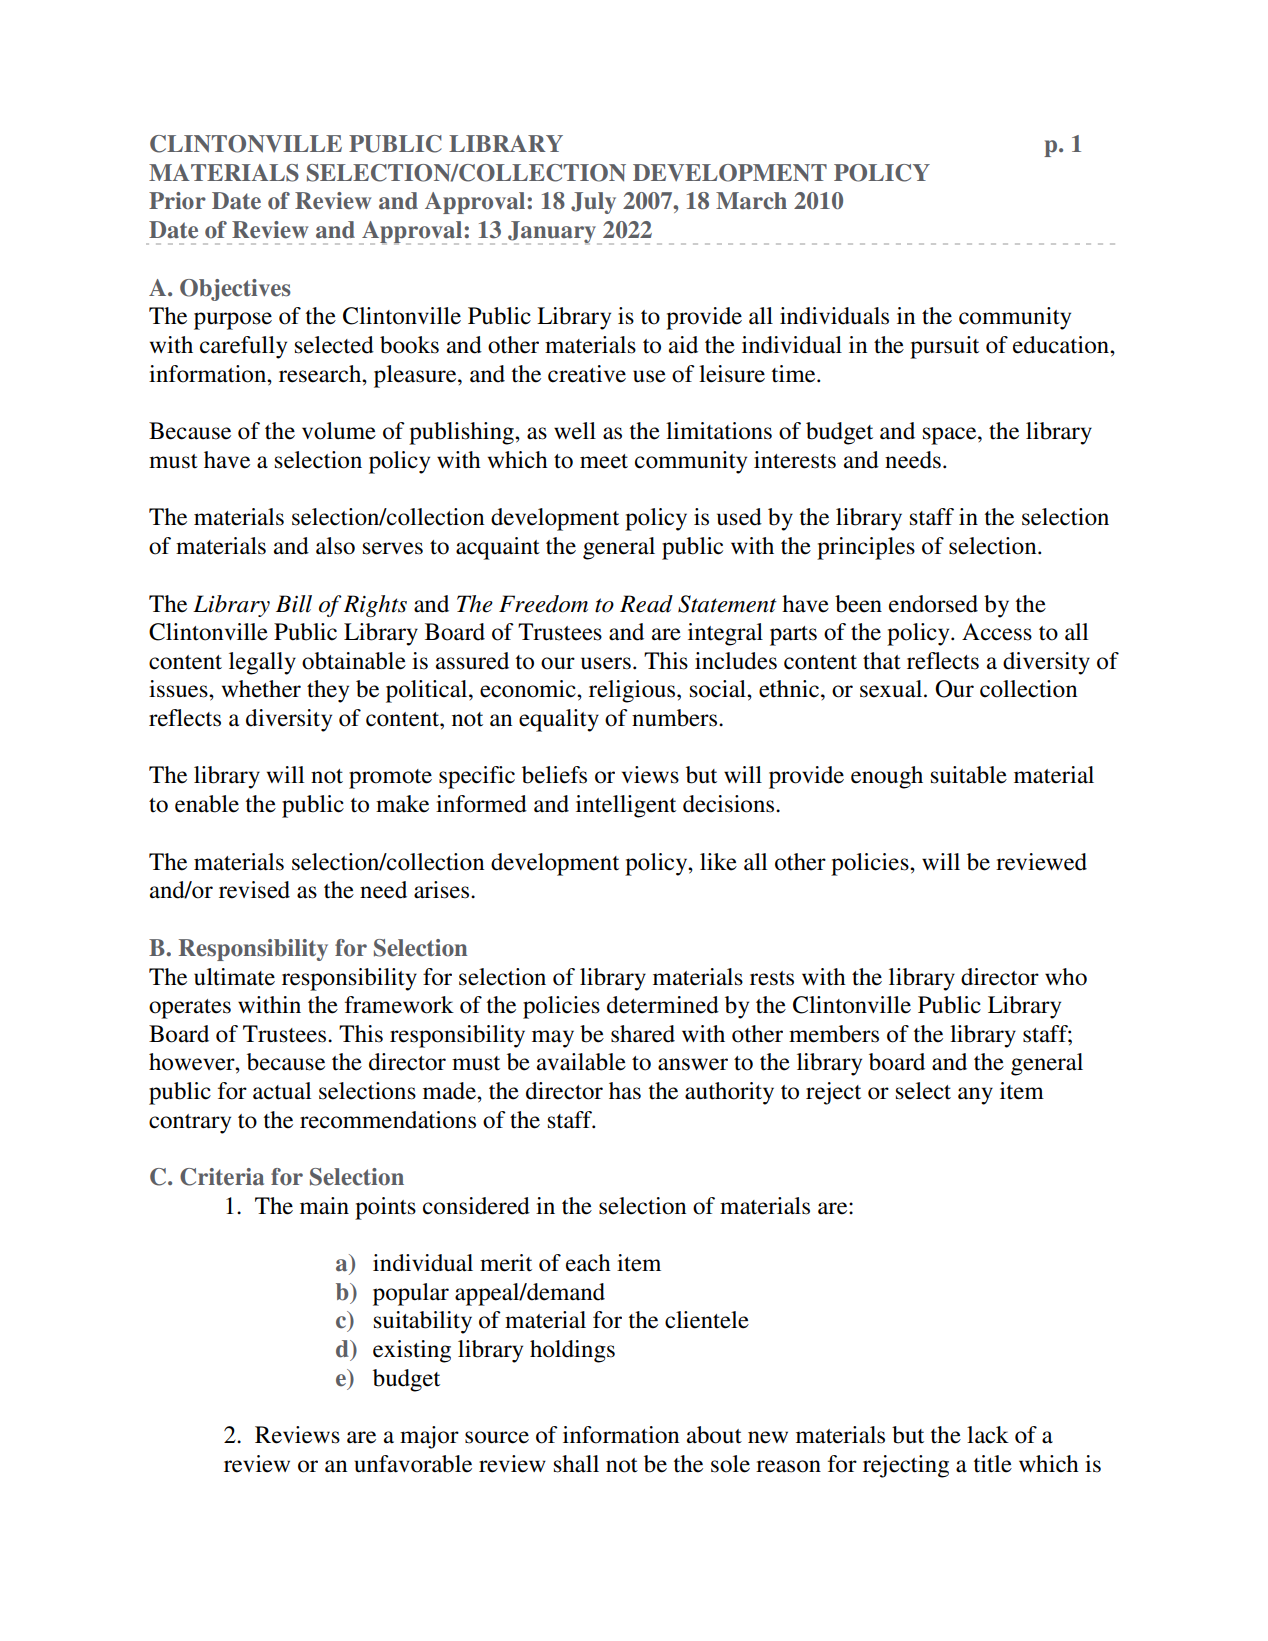 This screenshot has height=1641, width=1268. I want to click on unfavorable, so click(413, 1464).
